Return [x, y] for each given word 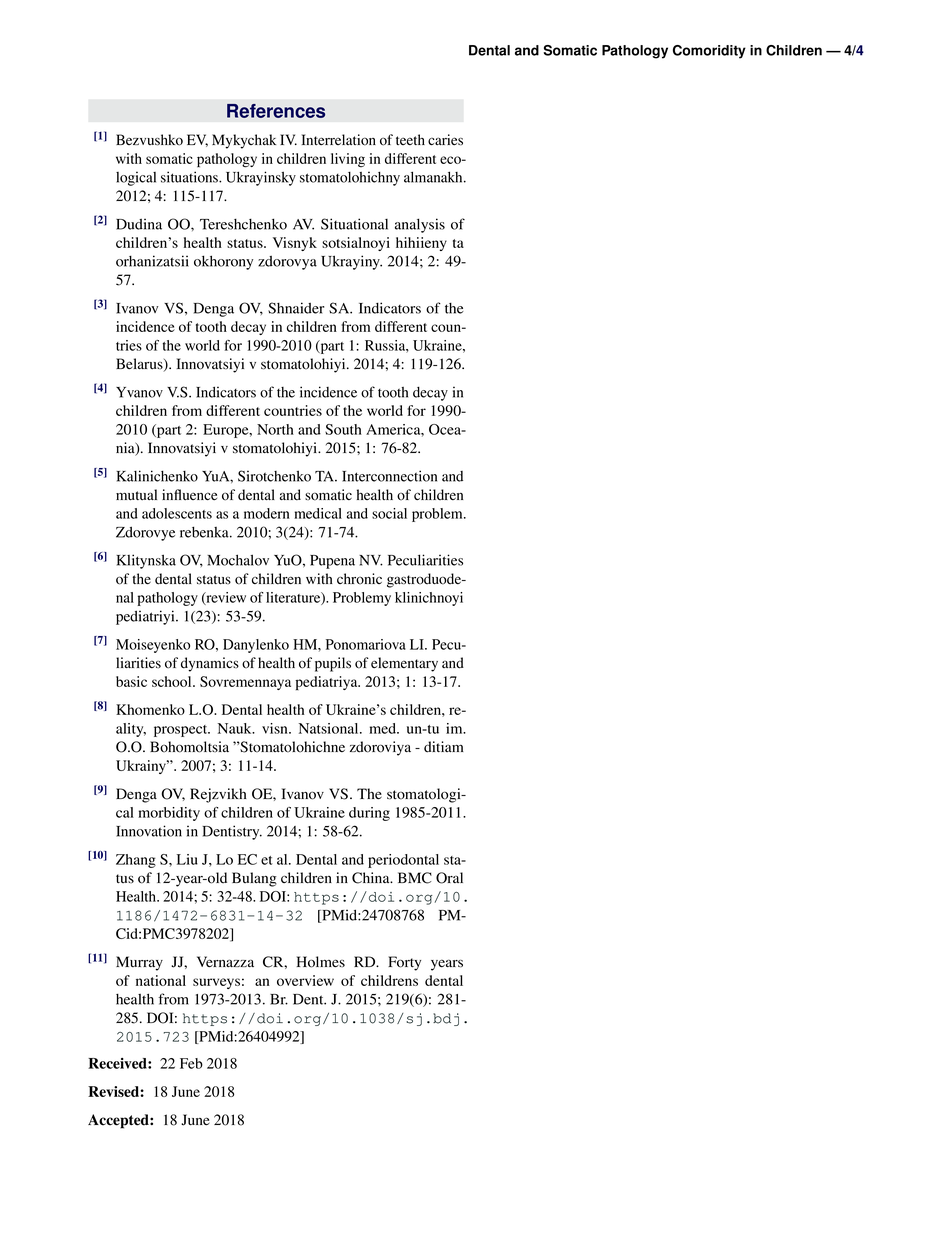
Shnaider [296, 308]
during [369, 814]
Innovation [149, 831]
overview [305, 980]
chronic [359, 579]
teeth [410, 139]
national [161, 980]
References [276, 111]
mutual [136, 495]
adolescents [177, 513]
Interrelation [339, 140]
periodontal [403, 861]
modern [267, 513]
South [343, 429]
